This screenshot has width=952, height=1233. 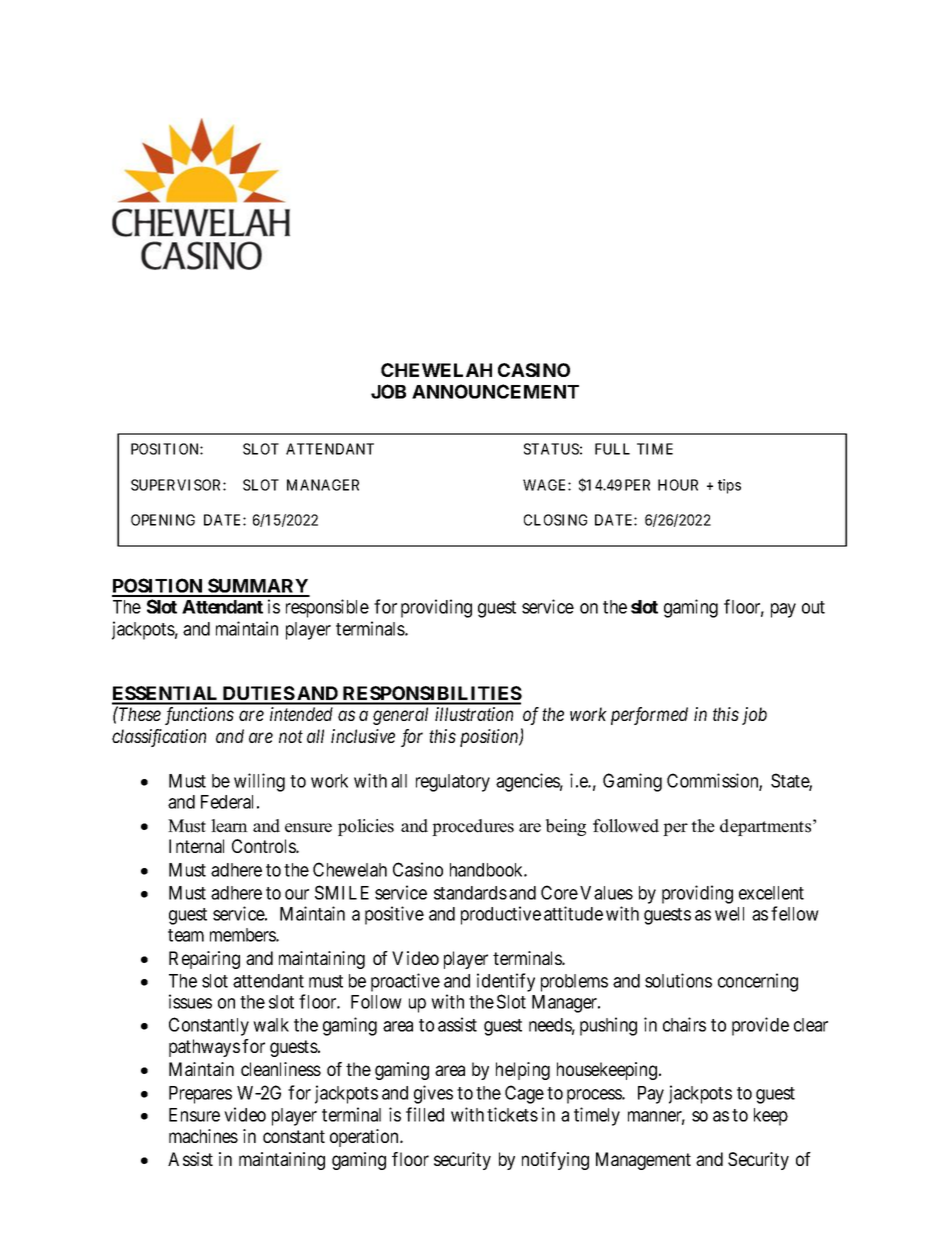 What do you see at coordinates (729, 486) in the screenshot?
I see `tips` at bounding box center [729, 486].
